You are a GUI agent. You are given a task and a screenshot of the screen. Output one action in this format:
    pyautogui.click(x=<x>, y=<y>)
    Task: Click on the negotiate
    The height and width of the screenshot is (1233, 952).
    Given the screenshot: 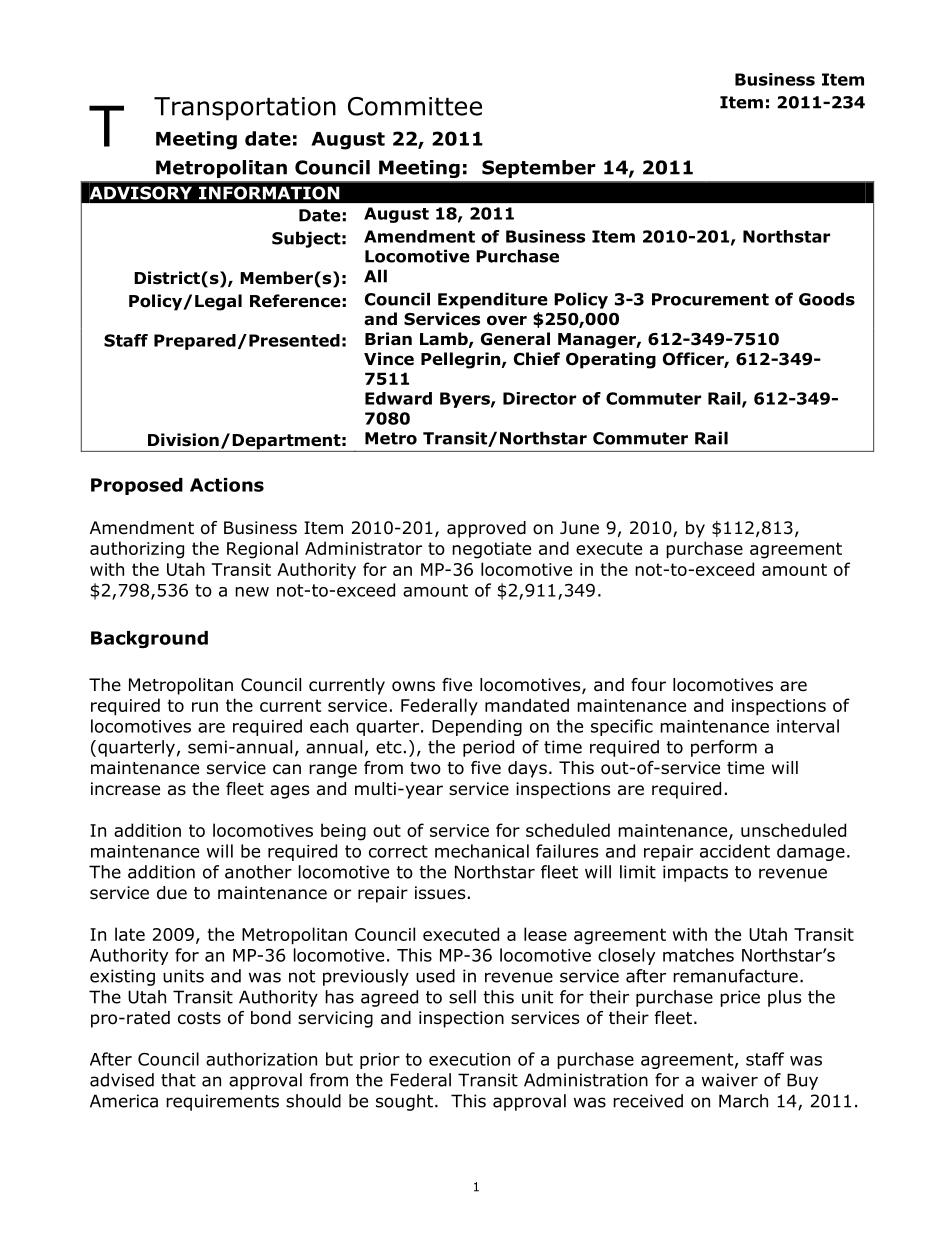 What is the action you would take?
    pyautogui.click(x=491, y=550)
